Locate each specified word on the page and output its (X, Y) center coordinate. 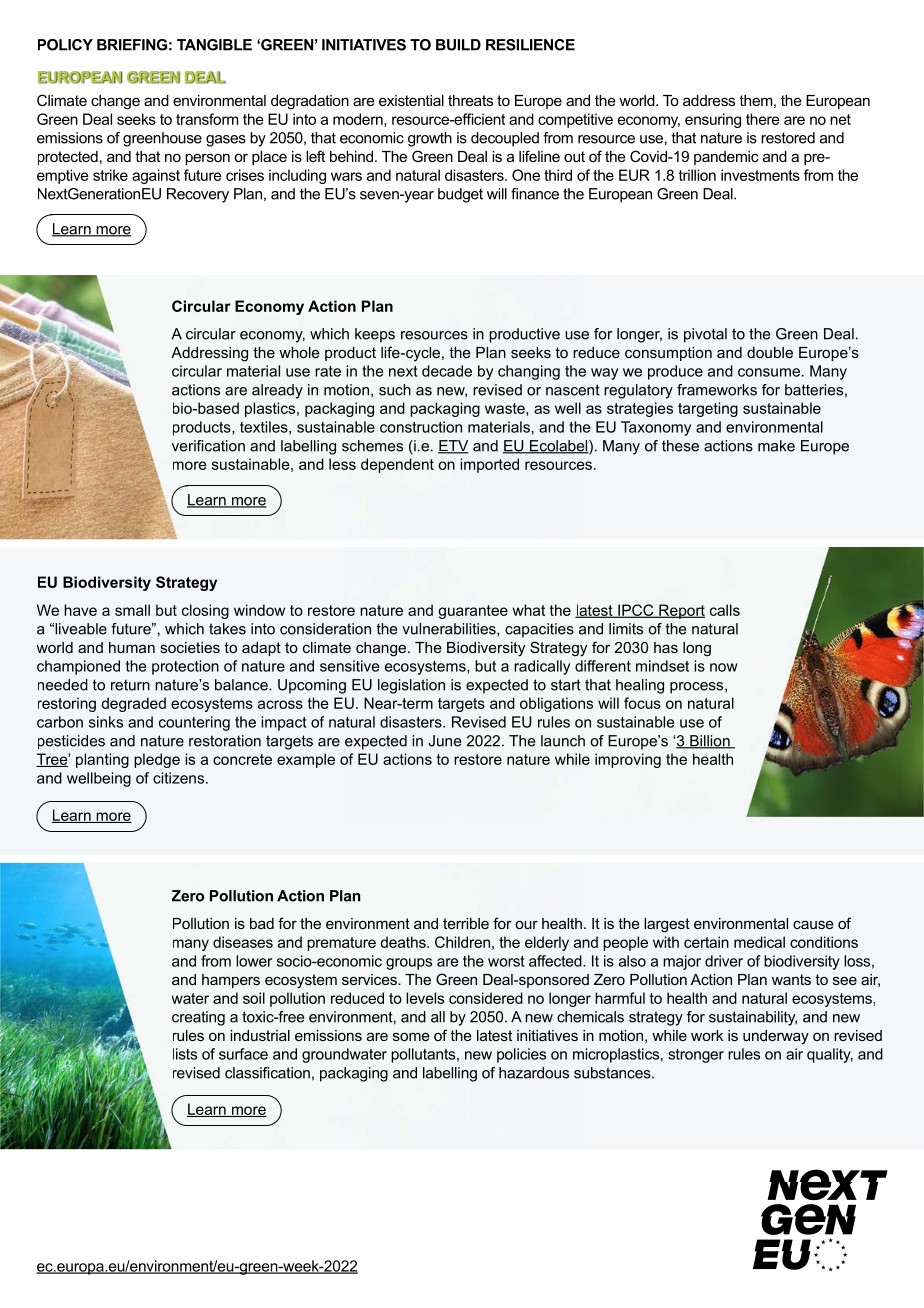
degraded (134, 704)
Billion (710, 742)
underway (776, 1037)
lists (185, 1054)
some (411, 1036)
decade (447, 371)
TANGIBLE (214, 45)
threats (470, 100)
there (763, 119)
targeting (708, 409)
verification (208, 446)
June (444, 741)
